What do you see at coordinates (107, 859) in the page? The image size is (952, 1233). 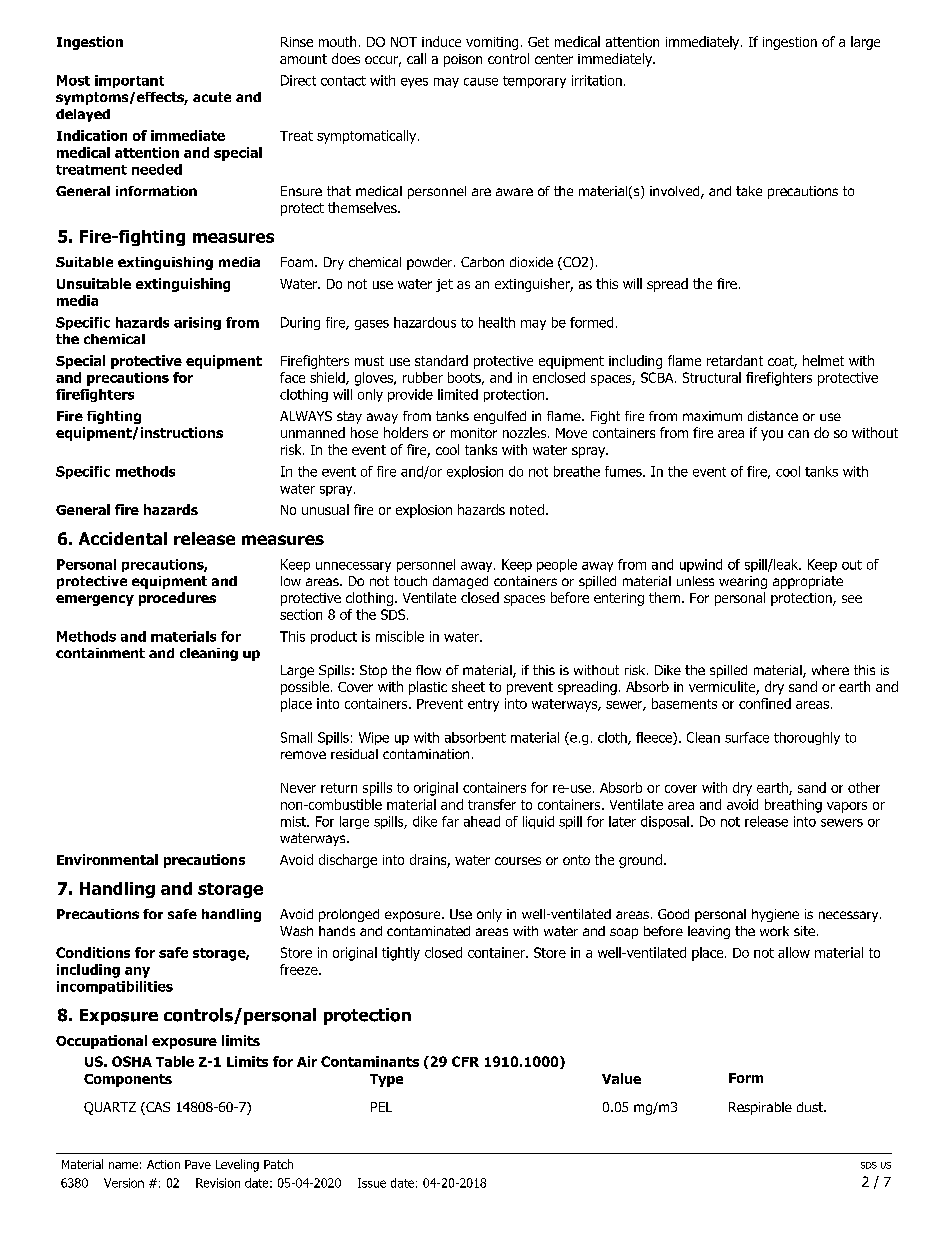 I see `Environmental` at bounding box center [107, 859].
